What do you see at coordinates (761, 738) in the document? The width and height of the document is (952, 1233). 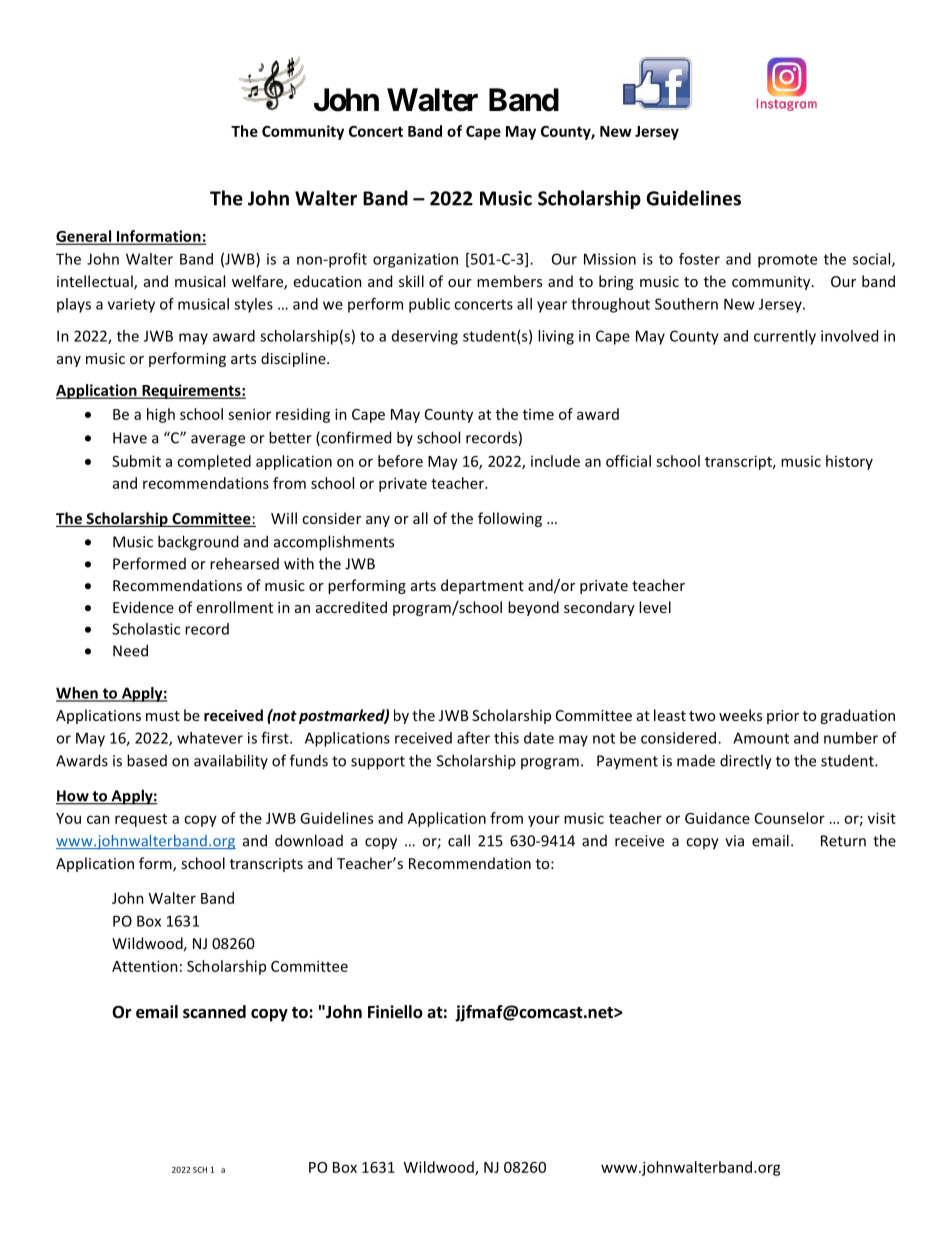 I see `Amount` at bounding box center [761, 738].
